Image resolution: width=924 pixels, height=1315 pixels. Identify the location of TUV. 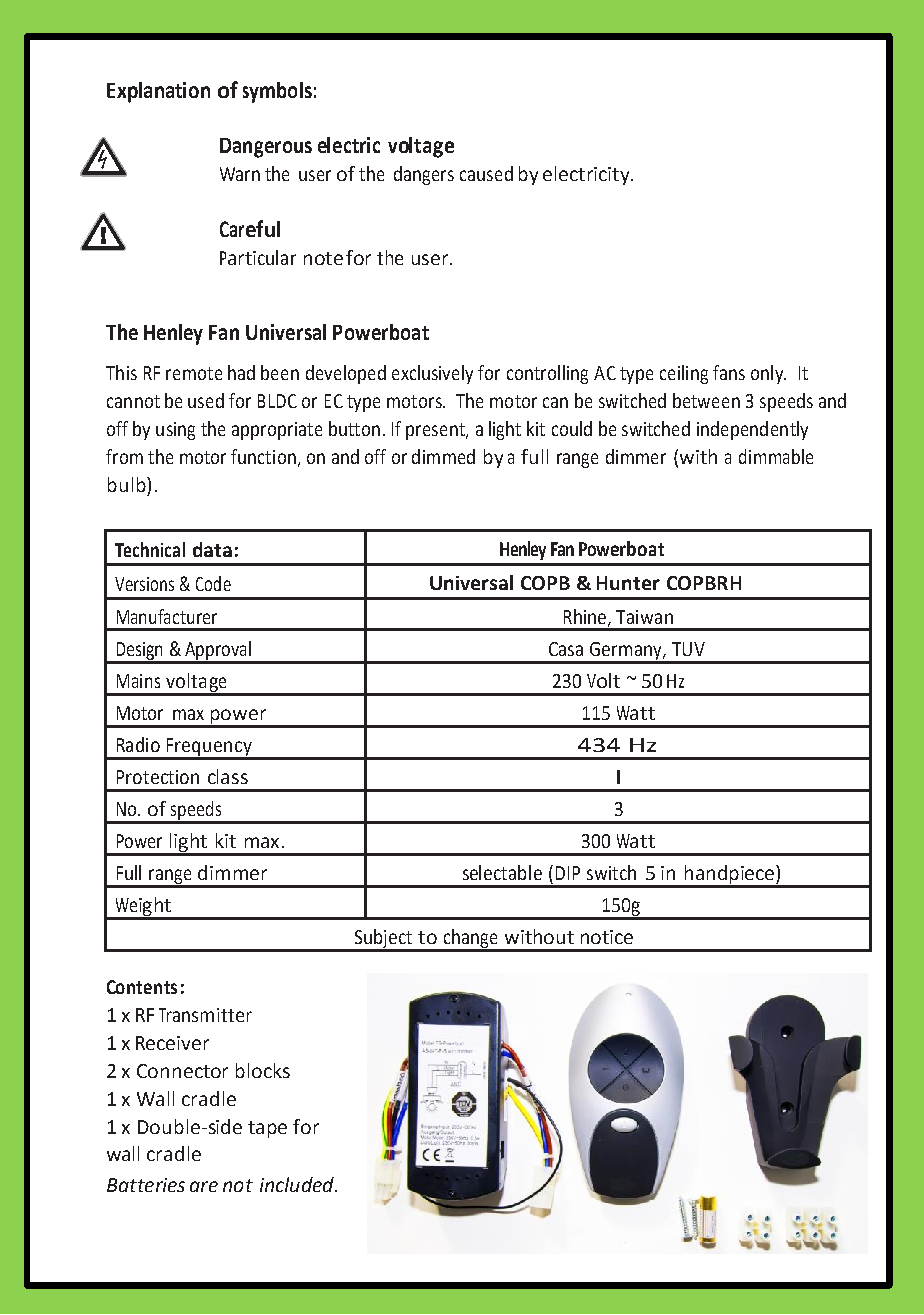
(688, 649).
